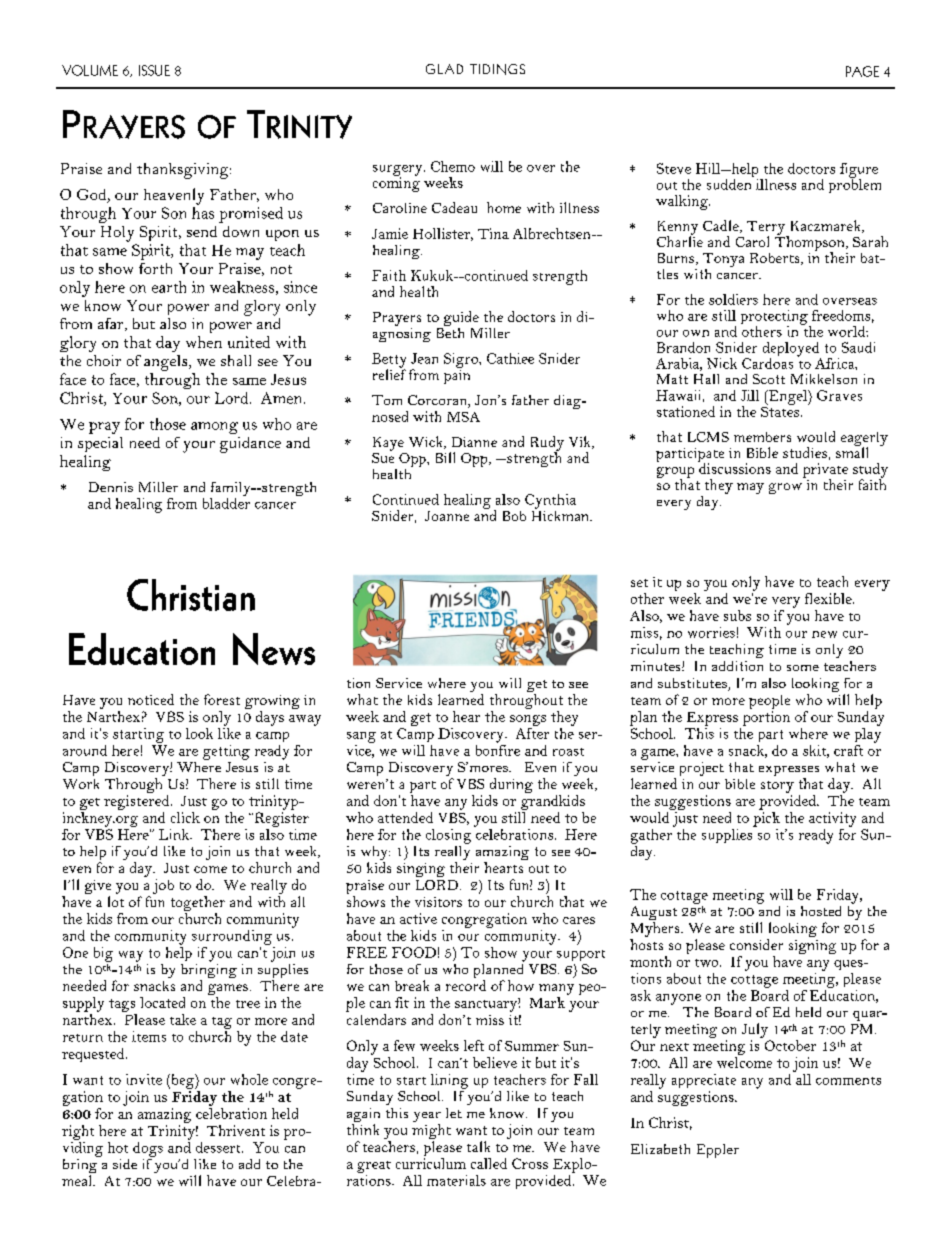 This document has width=952, height=1233. Describe the element at coordinates (711, 632) in the document. I see `worries` at that location.
